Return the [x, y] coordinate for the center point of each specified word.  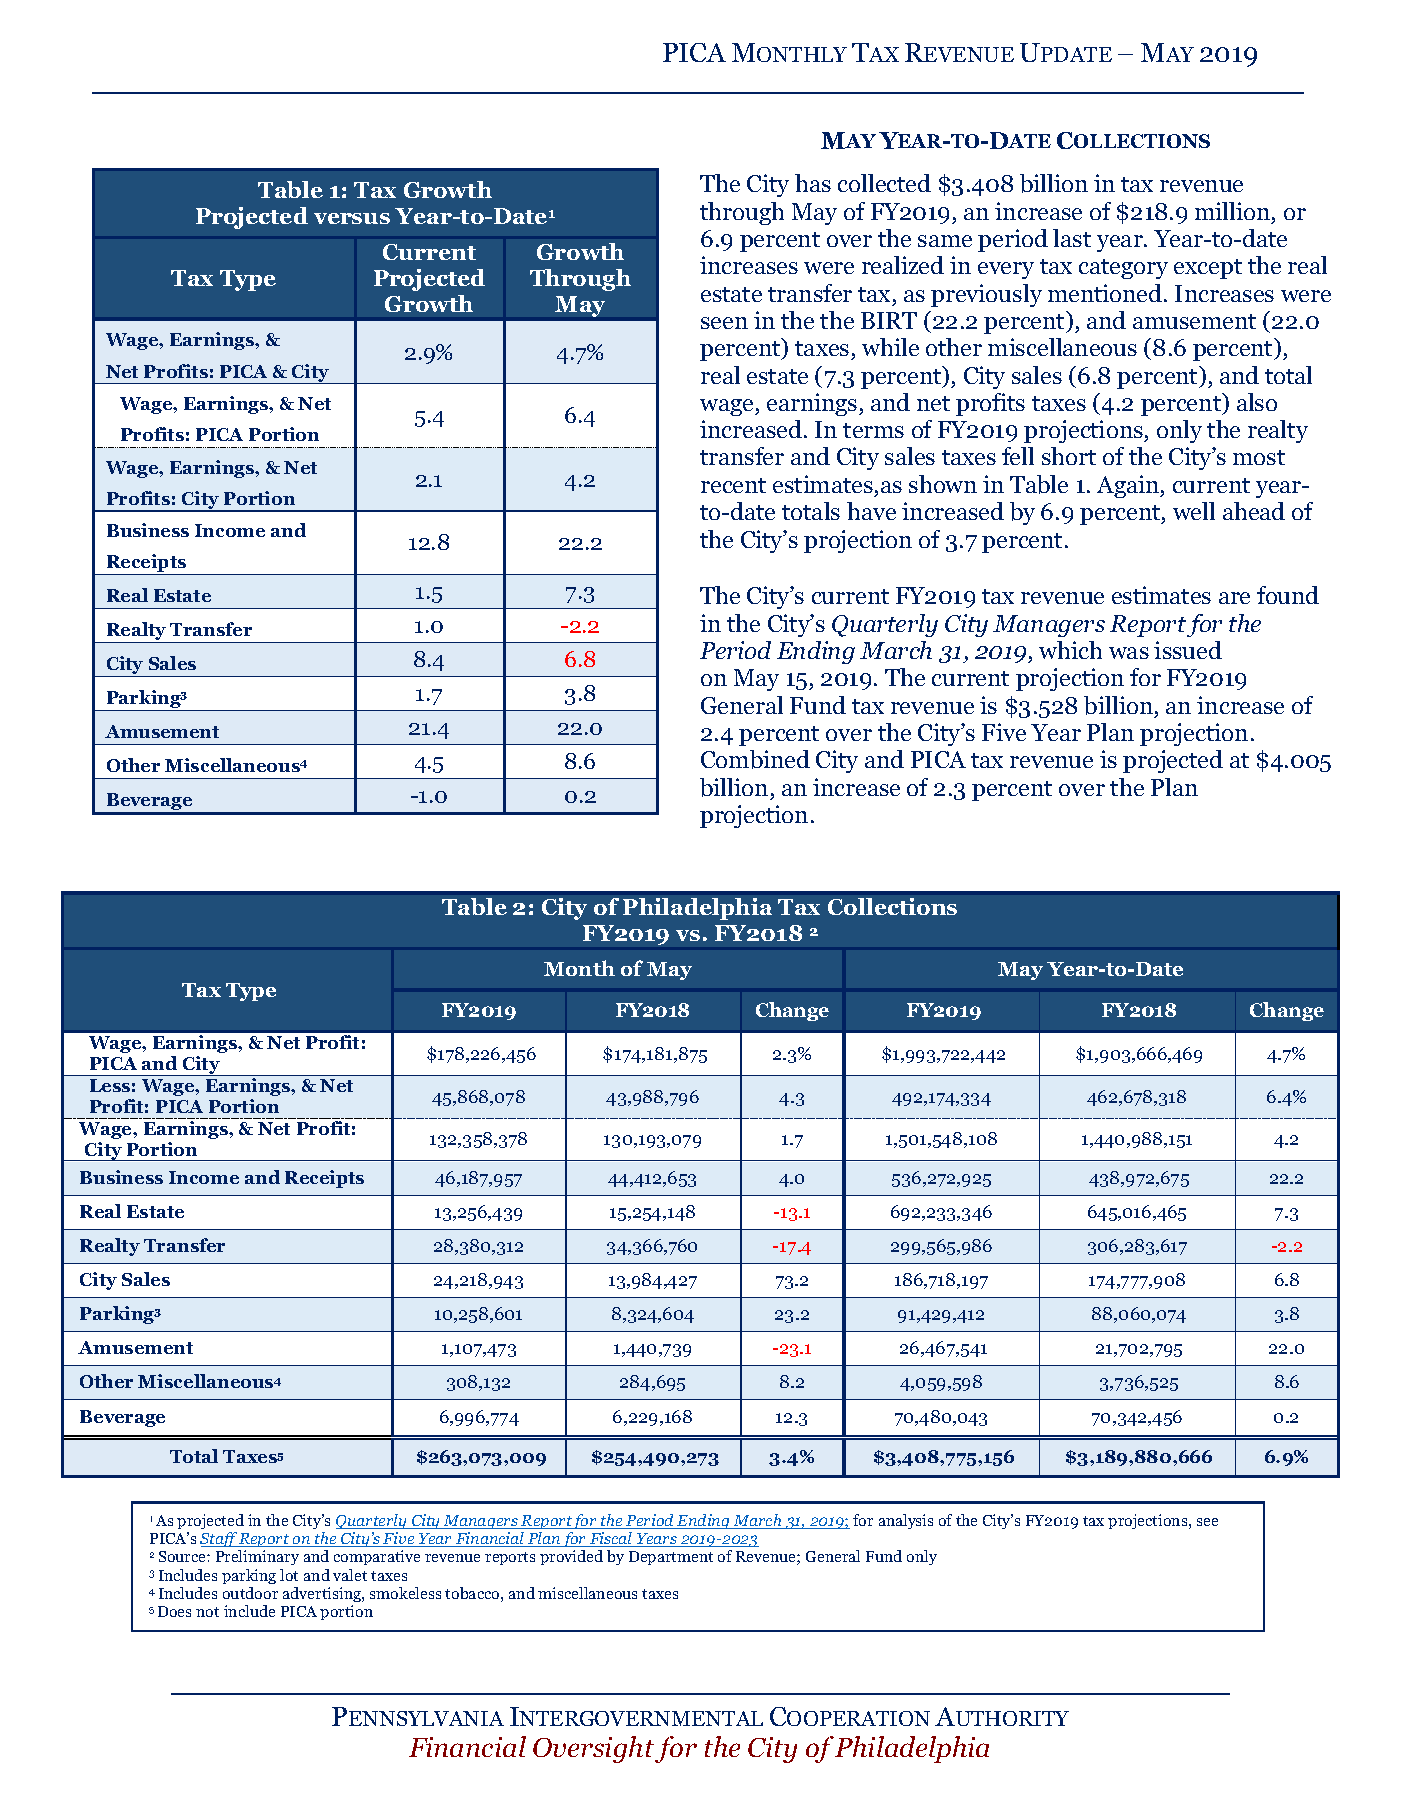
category [1123, 269]
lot [289, 1575]
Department [671, 1558]
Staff [219, 1541]
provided [571, 1557]
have [871, 511]
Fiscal [611, 1539]
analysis [906, 1521]
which [1070, 650]
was [1129, 653]
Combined [755, 759]
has [813, 183]
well [1194, 511]
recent [733, 485]
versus [352, 218]
